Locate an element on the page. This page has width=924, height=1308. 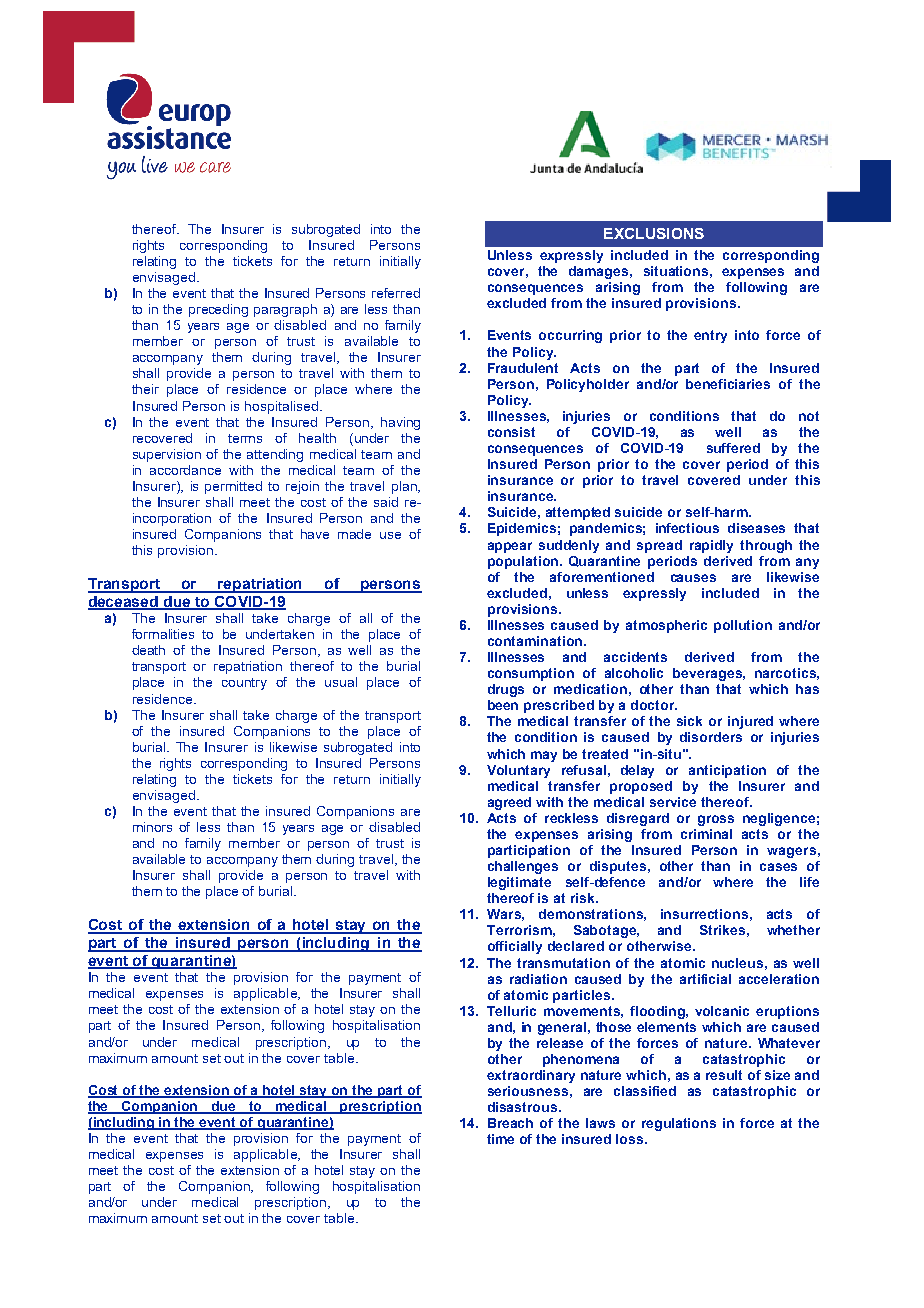
EXCLUSIONS is located at coordinates (654, 233).
